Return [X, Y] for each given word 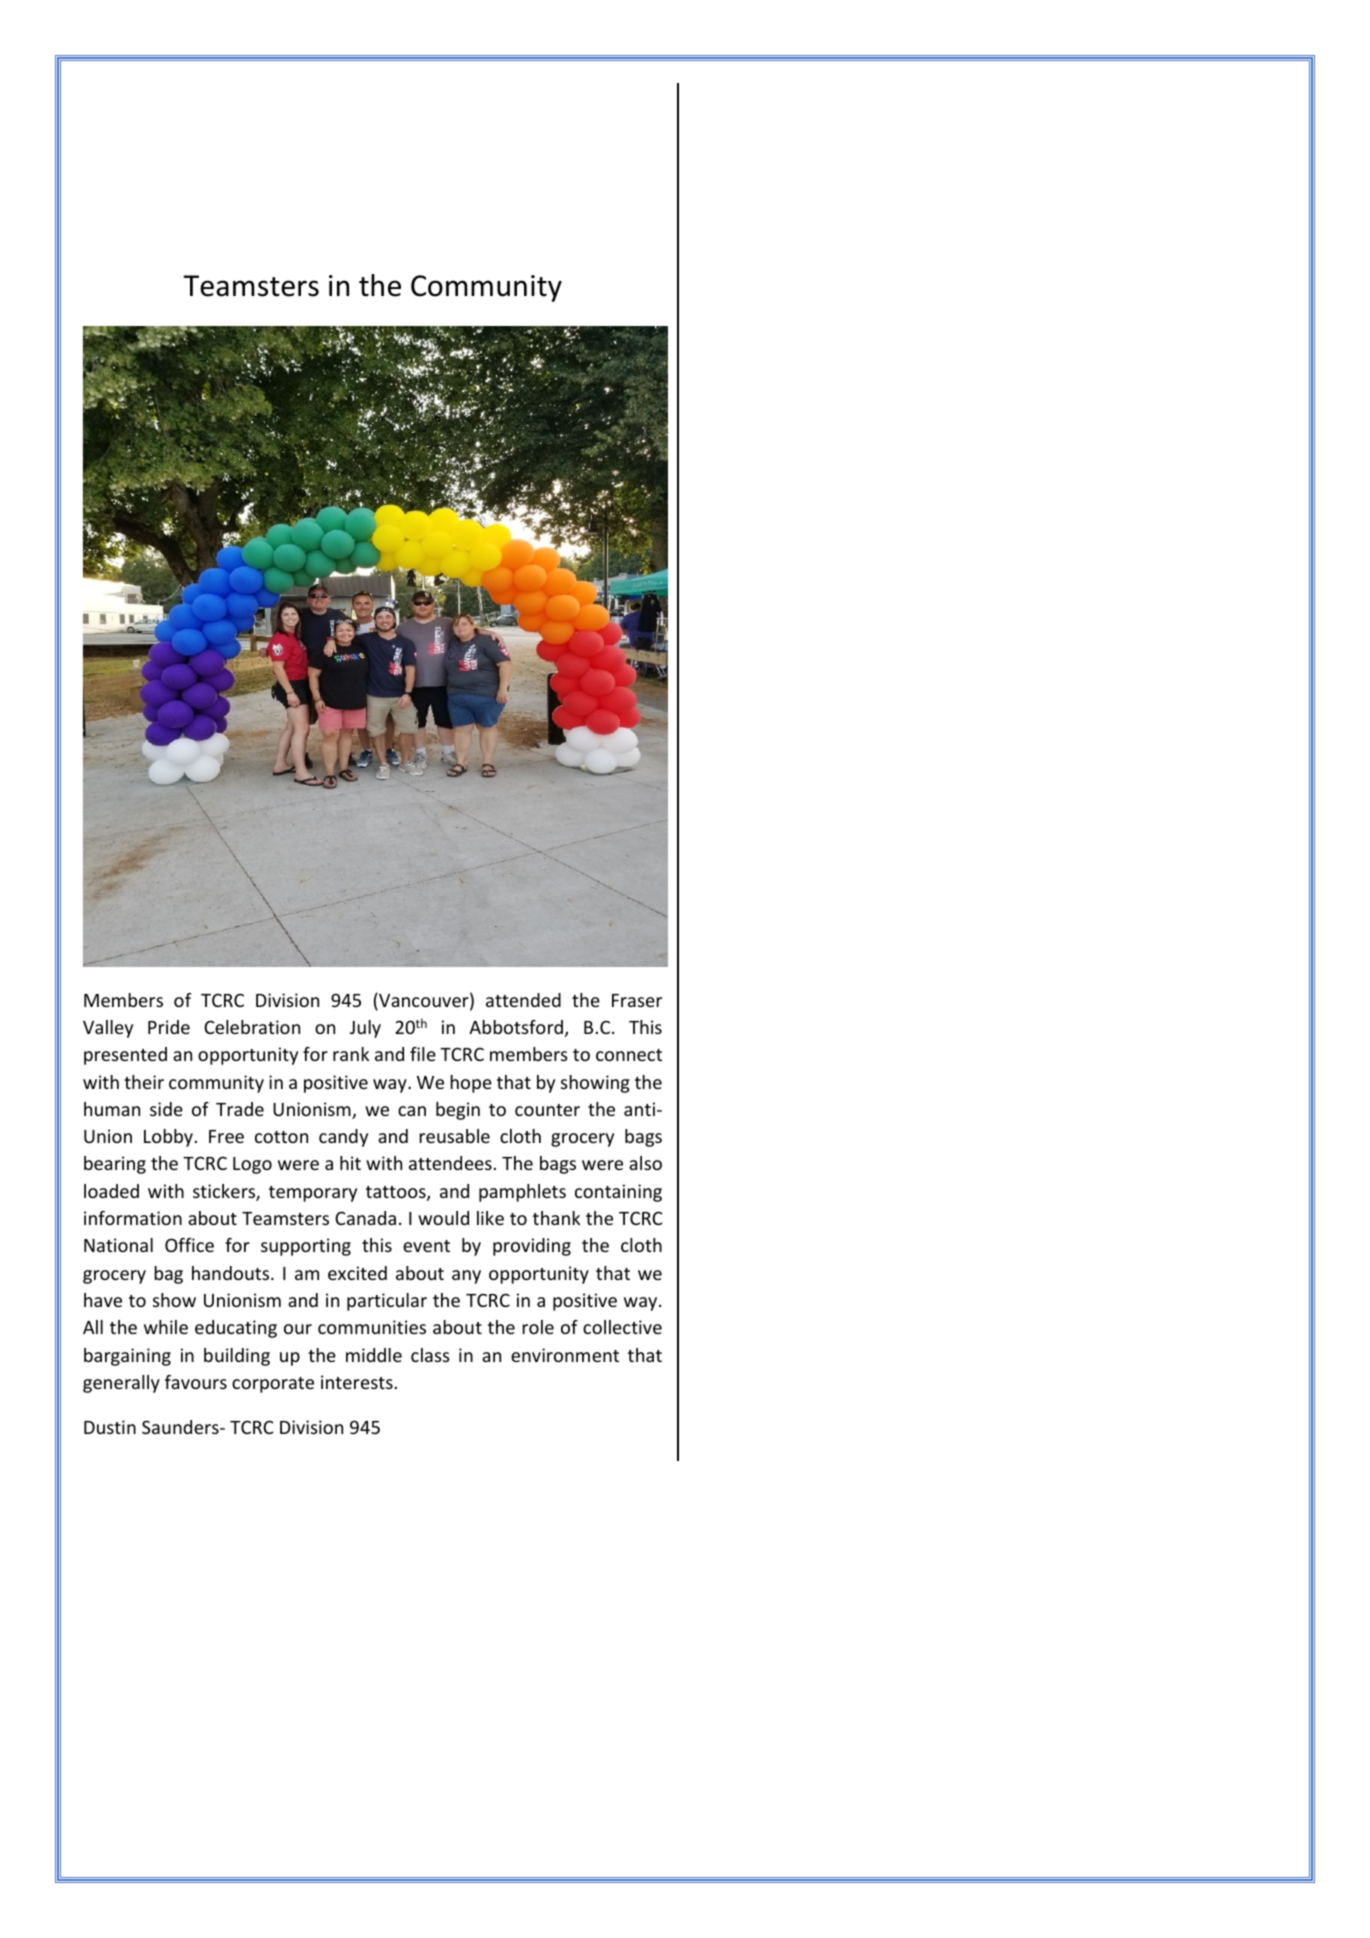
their [144, 1082]
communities [372, 1327]
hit [350, 1163]
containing [618, 1193]
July [365, 1029]
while [166, 1327]
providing [532, 1247]
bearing [115, 1165]
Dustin [110, 1427]
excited [357, 1273]
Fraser [637, 1000]
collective [622, 1327]
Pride [169, 1027]
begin [458, 1111]
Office [189, 1245]
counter [547, 1110]
